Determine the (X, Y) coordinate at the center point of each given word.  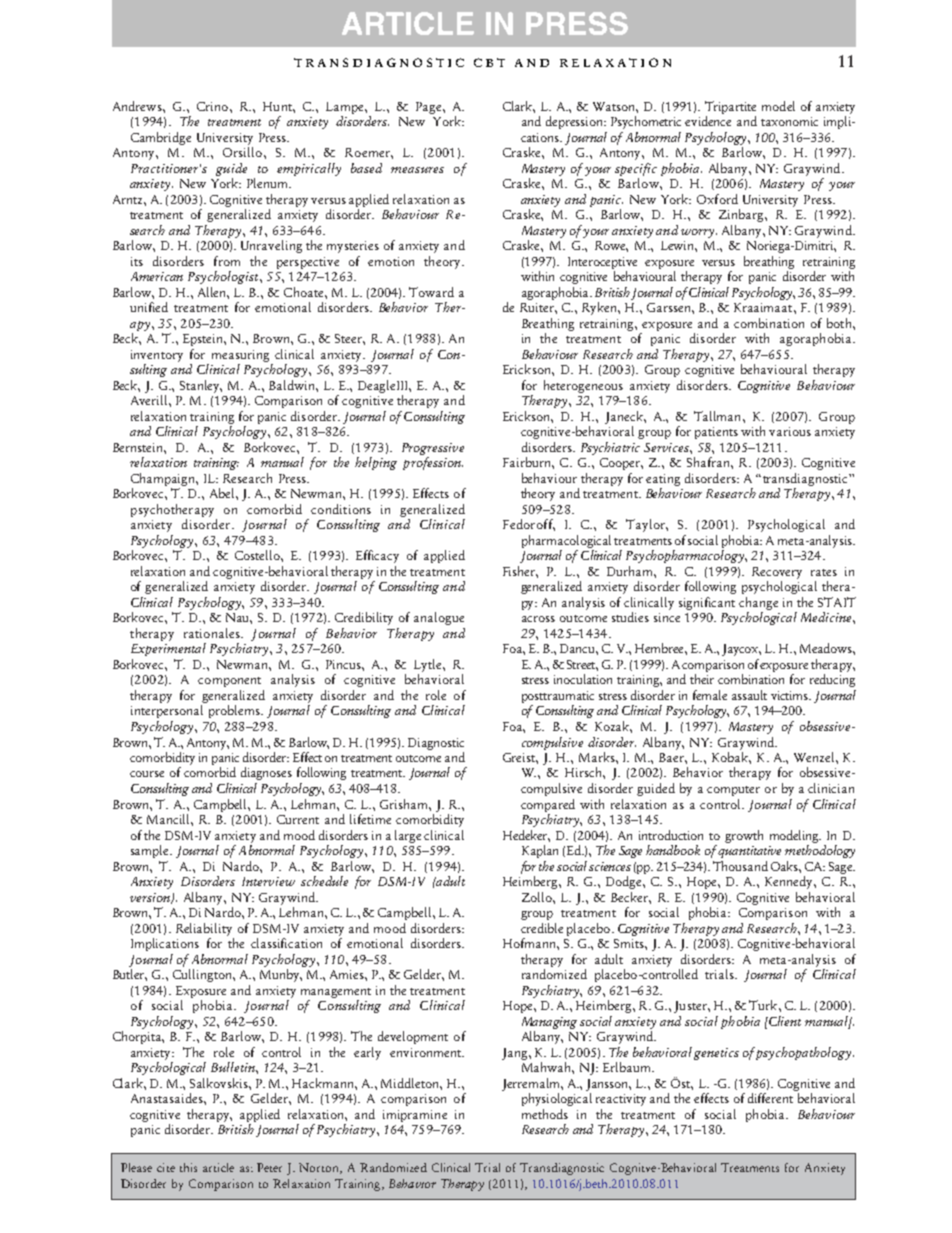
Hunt (278, 106)
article (218, 1167)
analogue (439, 618)
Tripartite (730, 107)
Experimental (168, 649)
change (758, 603)
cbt (489, 62)
